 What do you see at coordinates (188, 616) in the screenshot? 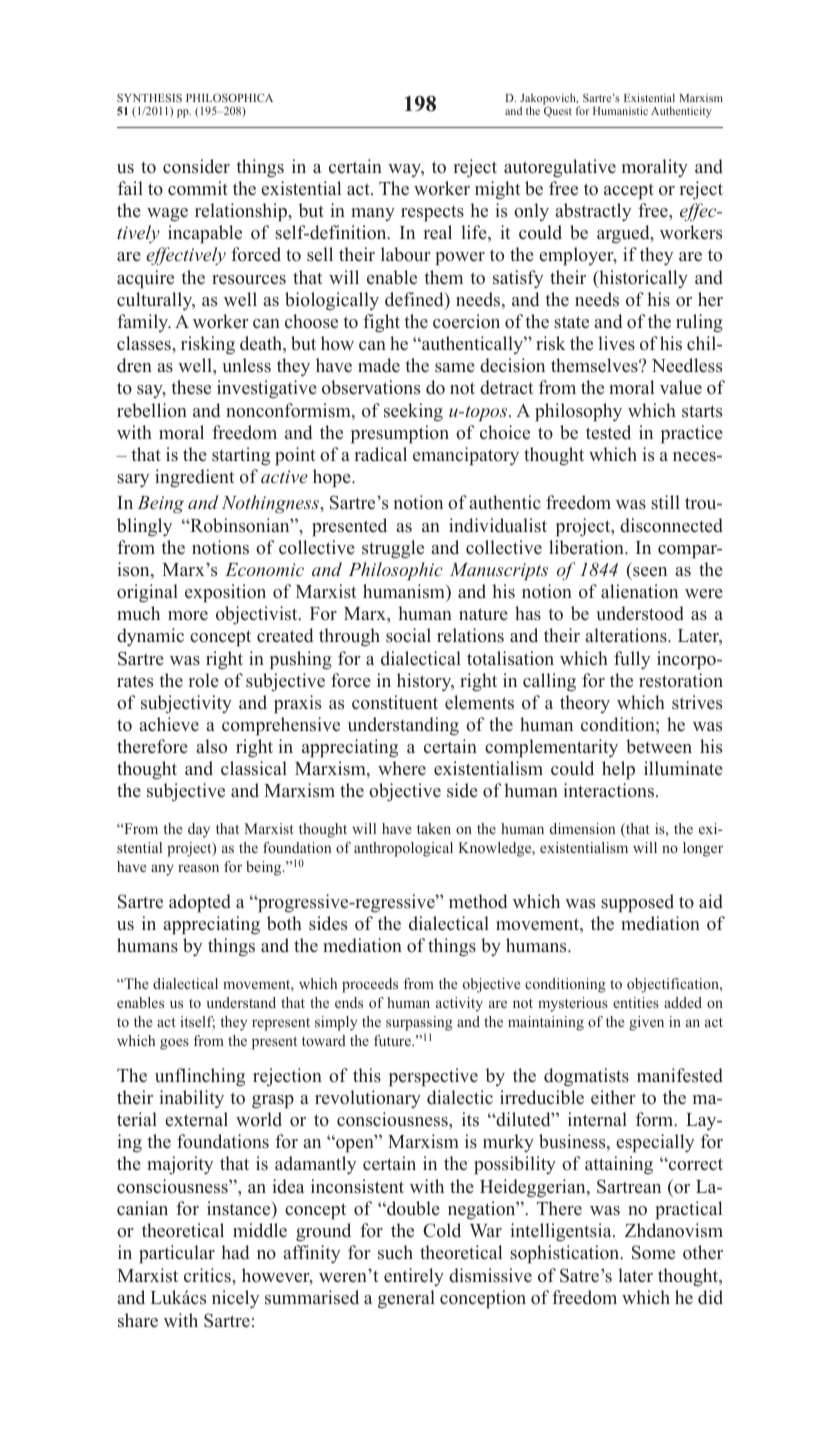
I see `more` at bounding box center [188, 616].
